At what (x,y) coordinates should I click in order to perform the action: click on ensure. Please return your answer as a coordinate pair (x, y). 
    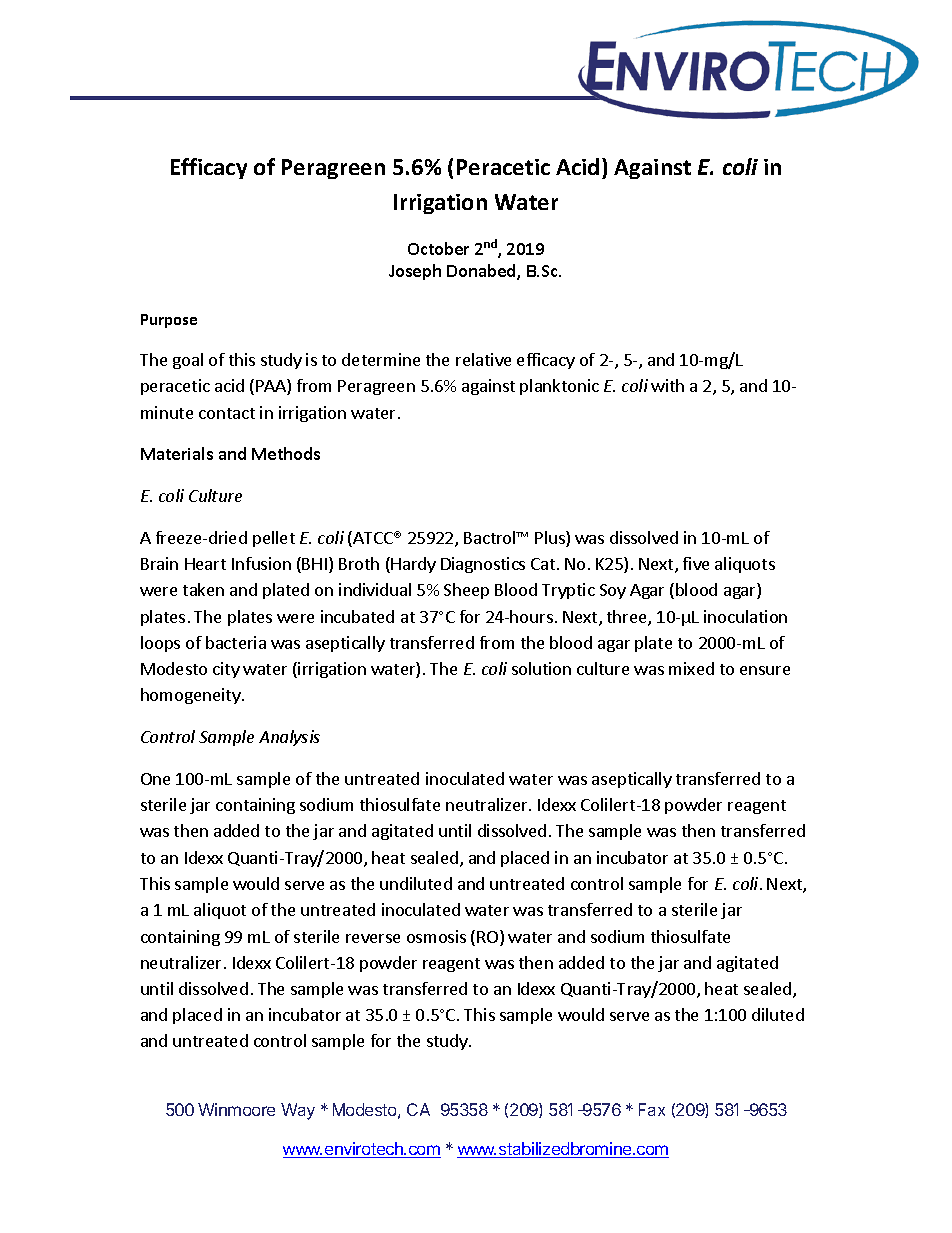
    Looking at the image, I should click on (765, 670).
